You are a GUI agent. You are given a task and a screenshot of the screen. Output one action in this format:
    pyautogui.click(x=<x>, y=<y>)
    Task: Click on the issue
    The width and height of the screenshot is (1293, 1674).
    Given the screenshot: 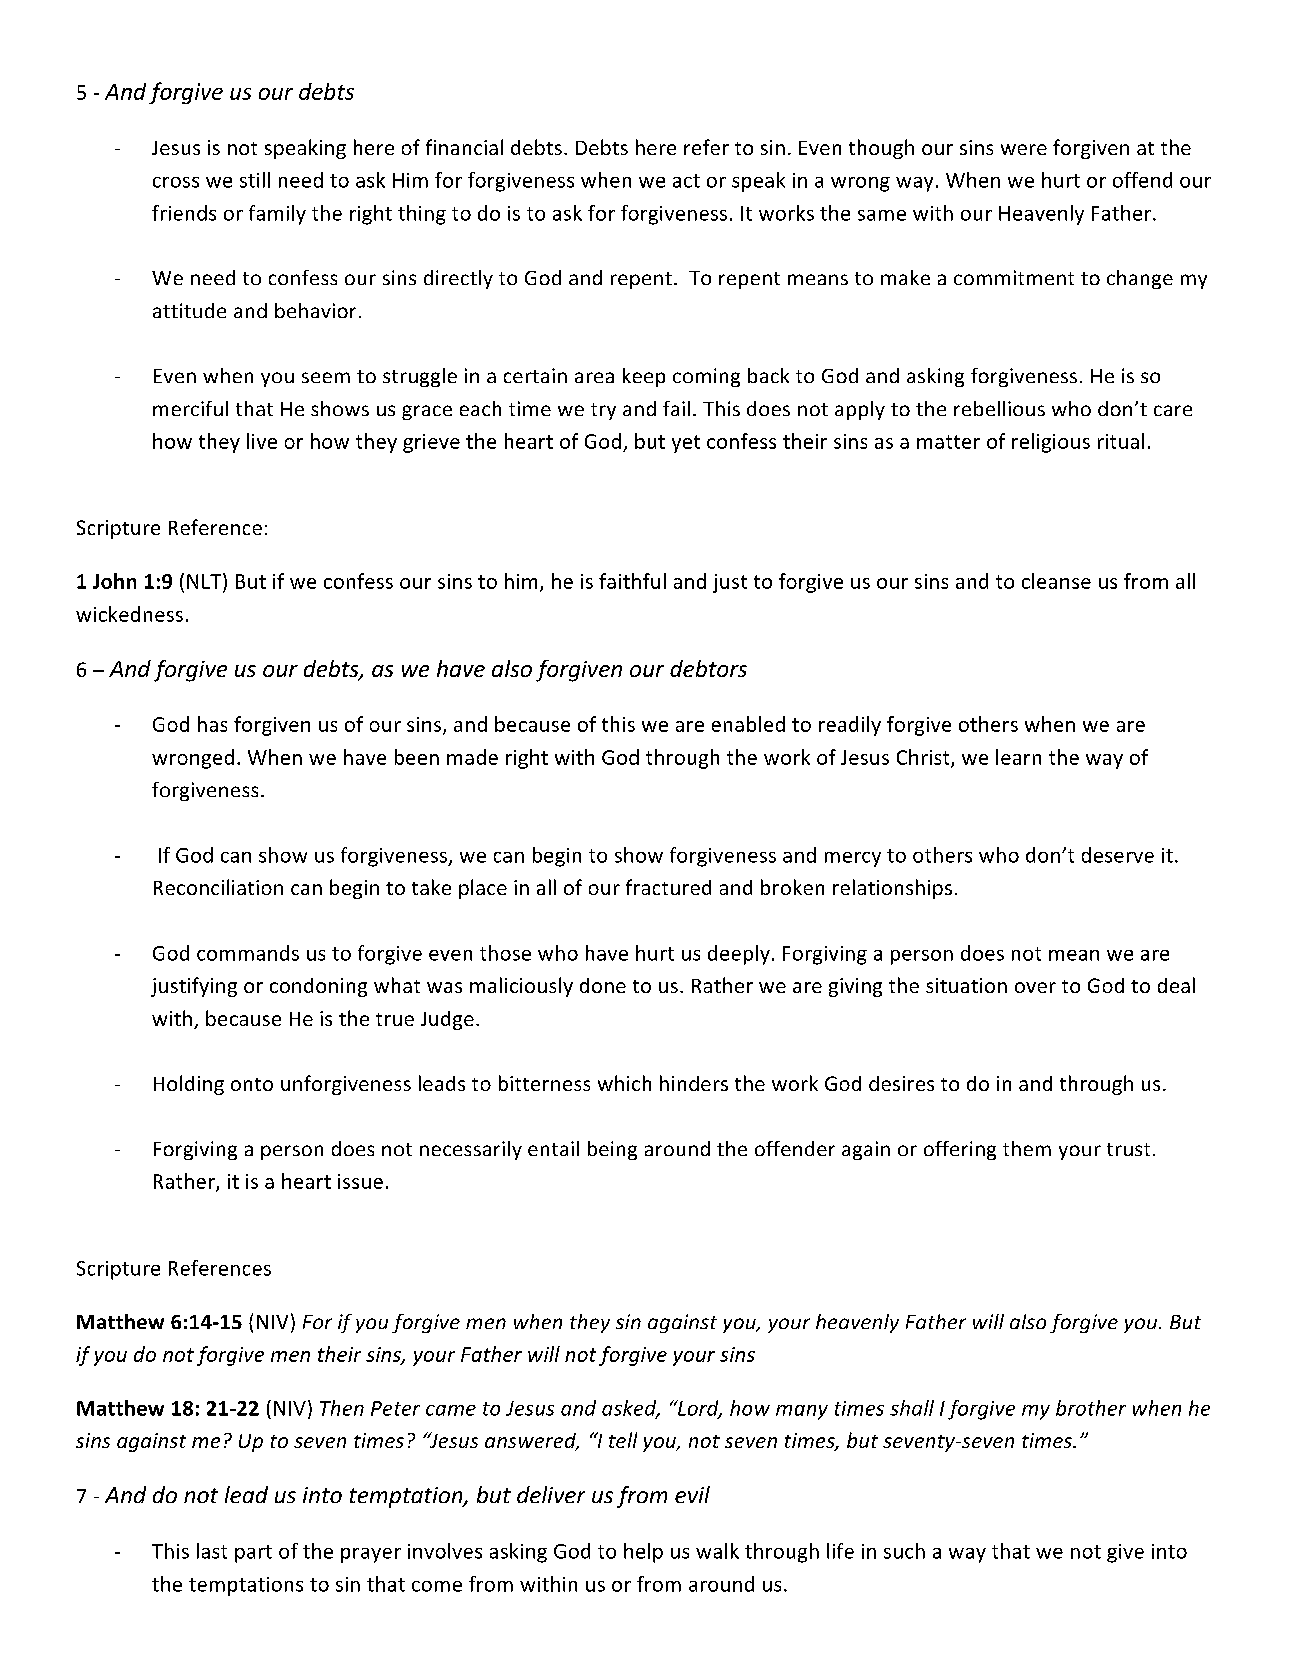 What is the action you would take?
    pyautogui.click(x=360, y=1181)
